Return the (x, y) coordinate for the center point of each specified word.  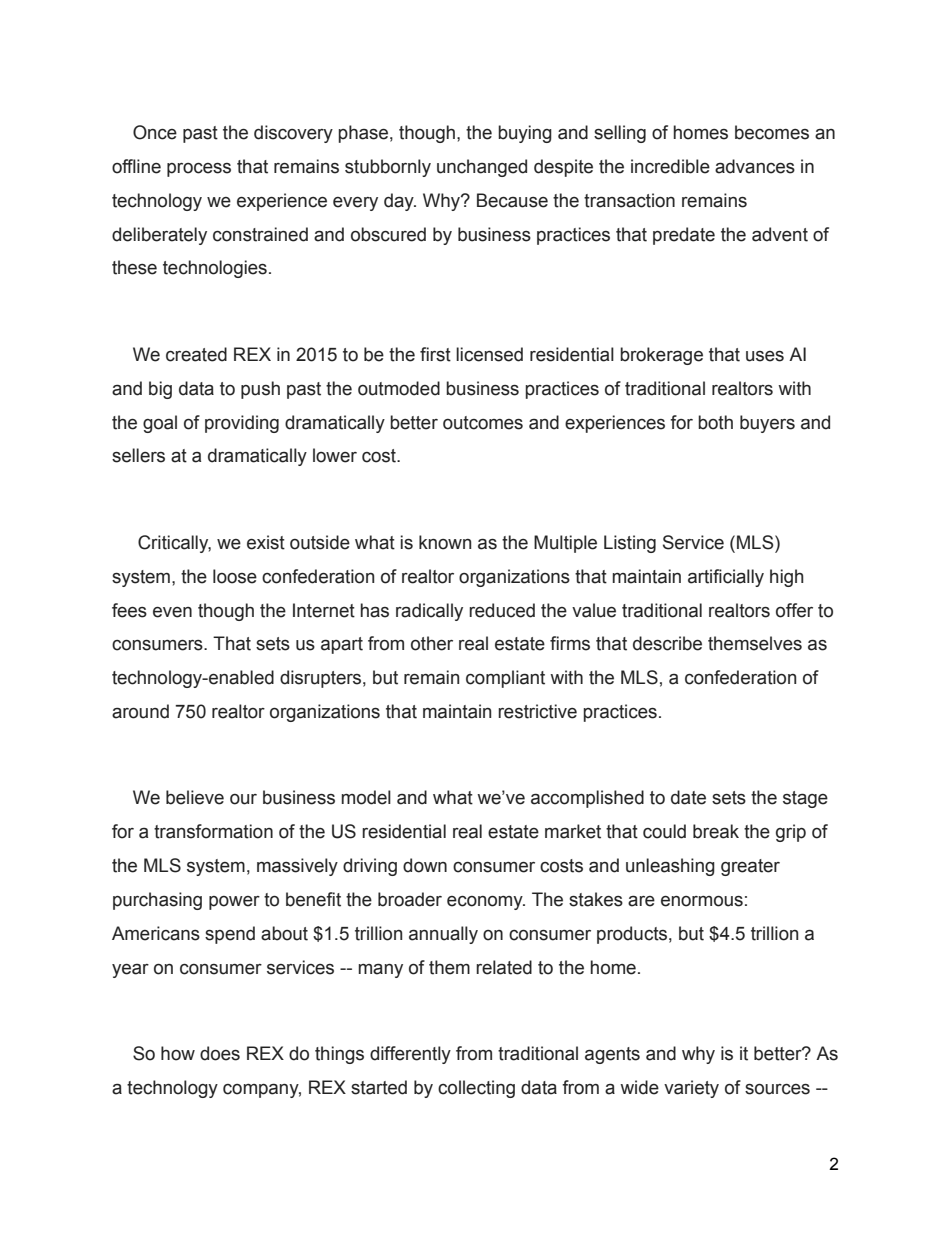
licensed (489, 354)
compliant (505, 679)
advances (755, 166)
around (140, 711)
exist (266, 542)
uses (765, 356)
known (445, 542)
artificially (726, 578)
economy (486, 903)
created (196, 354)
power (234, 903)
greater (750, 867)
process (199, 170)
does (220, 1053)
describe (667, 643)
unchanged (482, 168)
